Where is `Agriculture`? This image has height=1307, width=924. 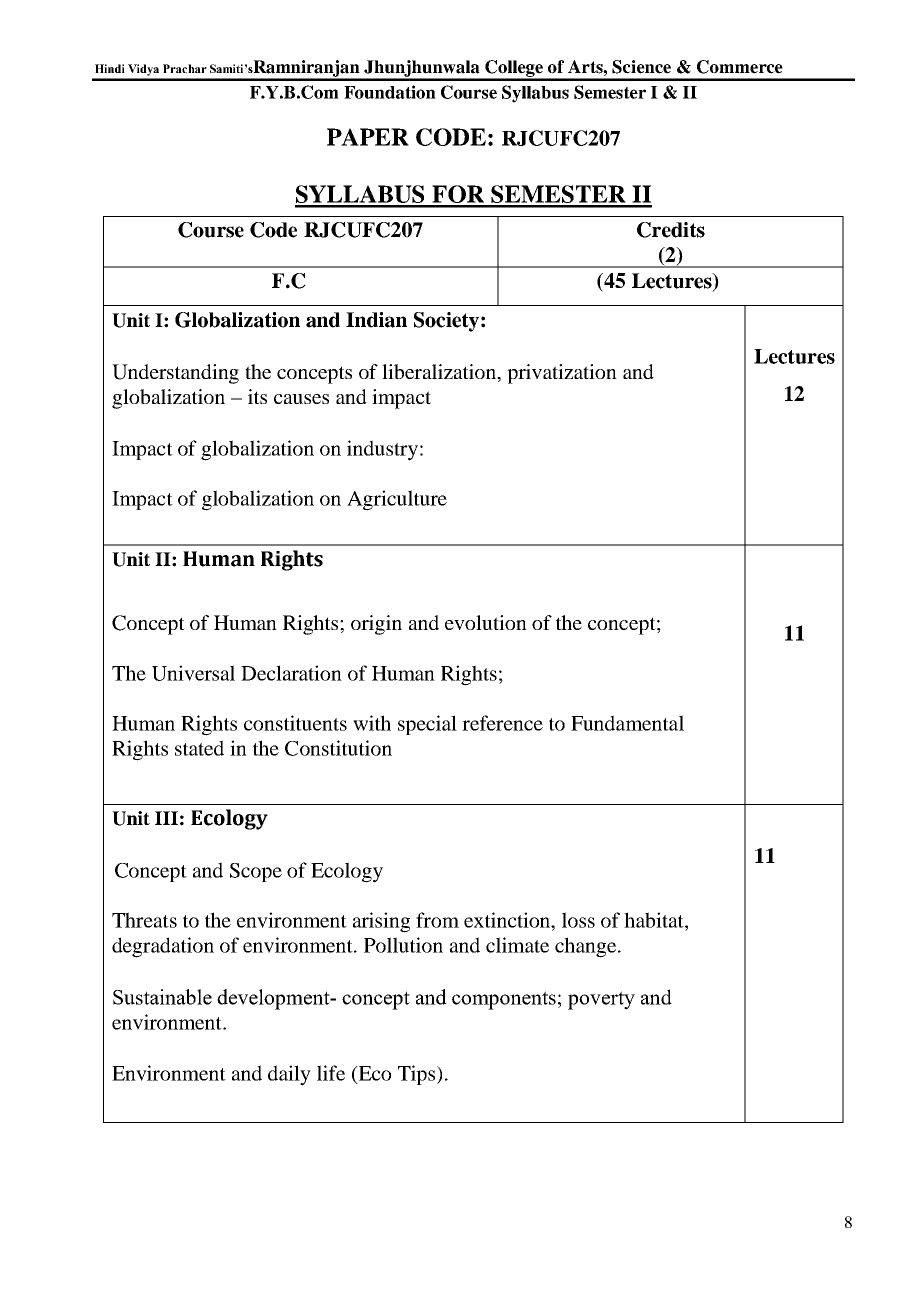 Agriculture is located at coordinates (397, 500).
